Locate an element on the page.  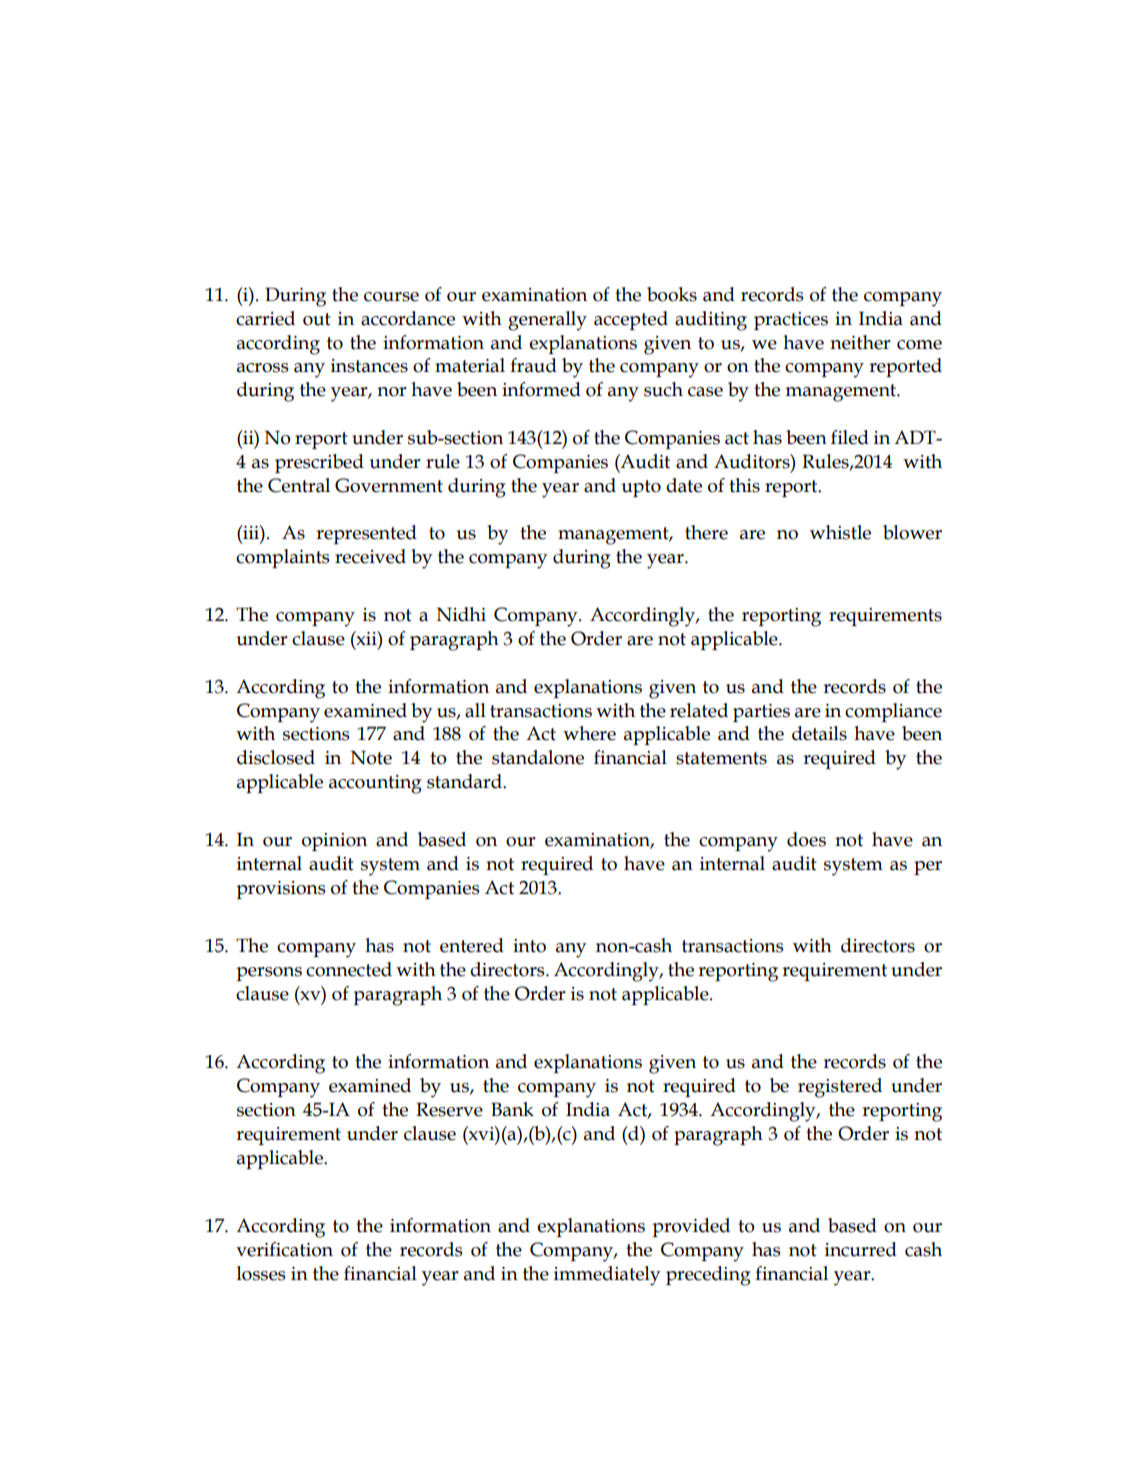
verification is located at coordinates (284, 1249).
